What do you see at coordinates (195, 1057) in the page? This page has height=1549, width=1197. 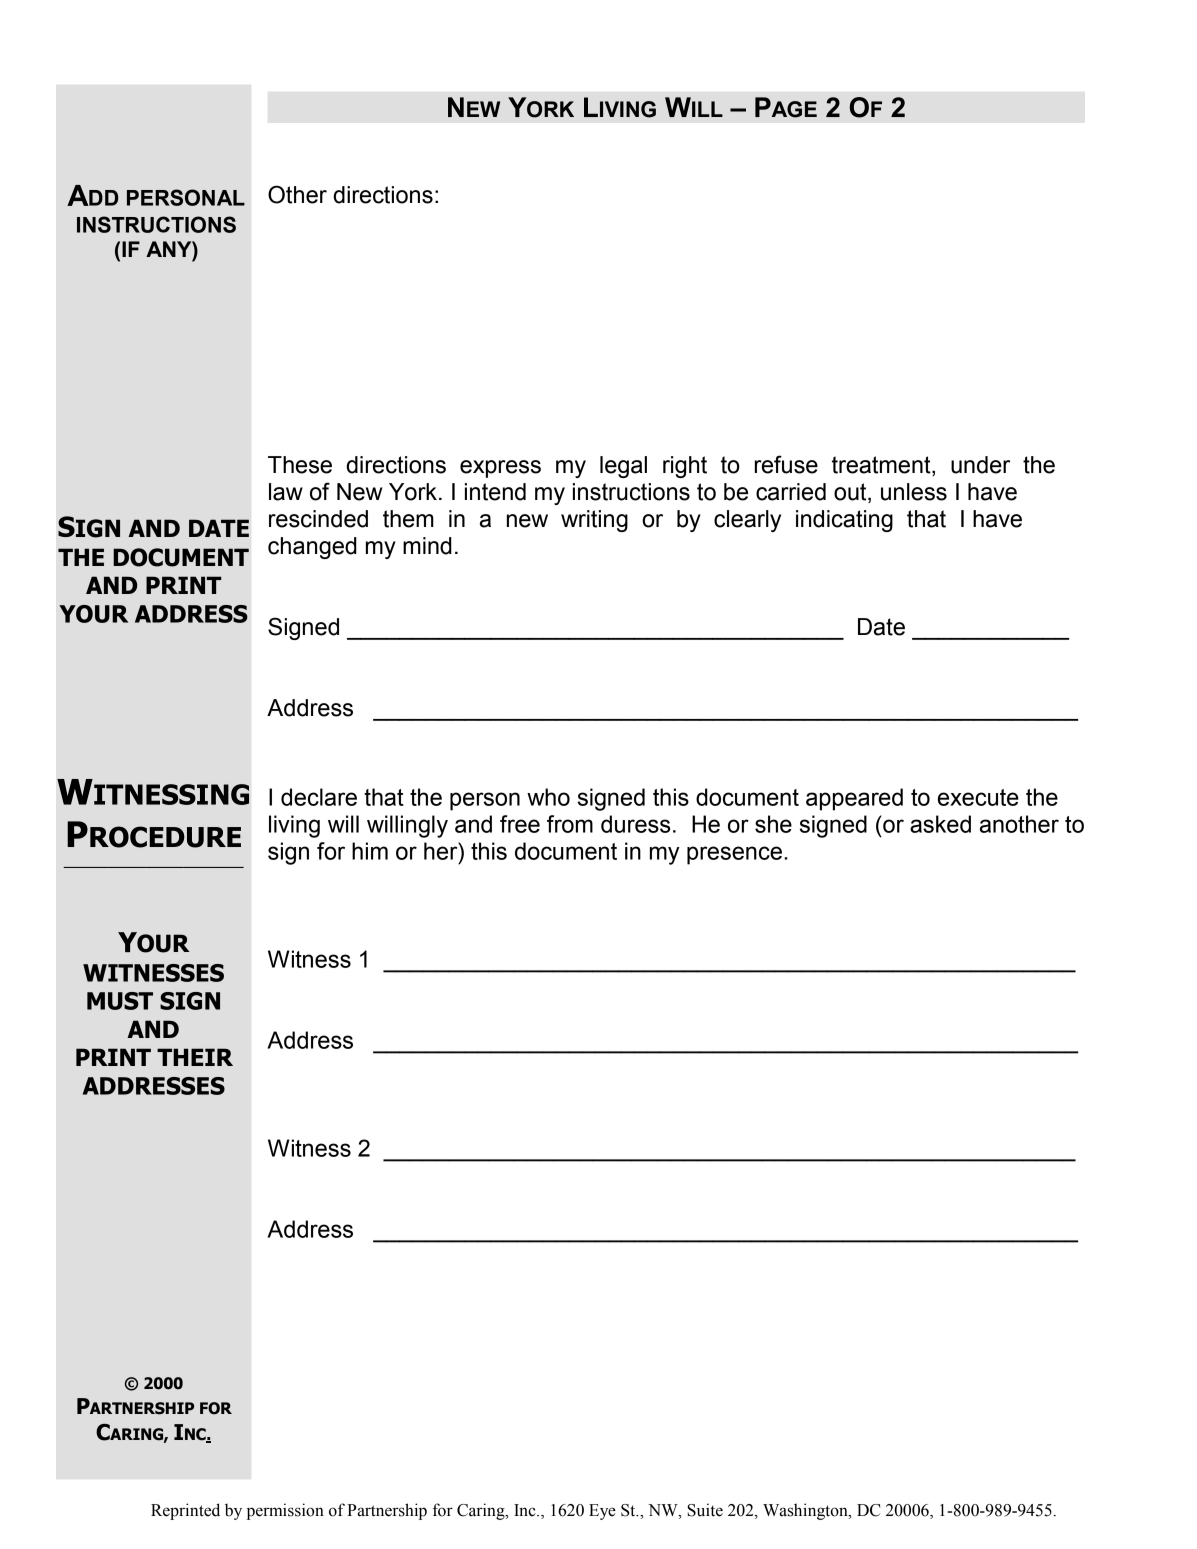 I see `THEIR` at bounding box center [195, 1057].
